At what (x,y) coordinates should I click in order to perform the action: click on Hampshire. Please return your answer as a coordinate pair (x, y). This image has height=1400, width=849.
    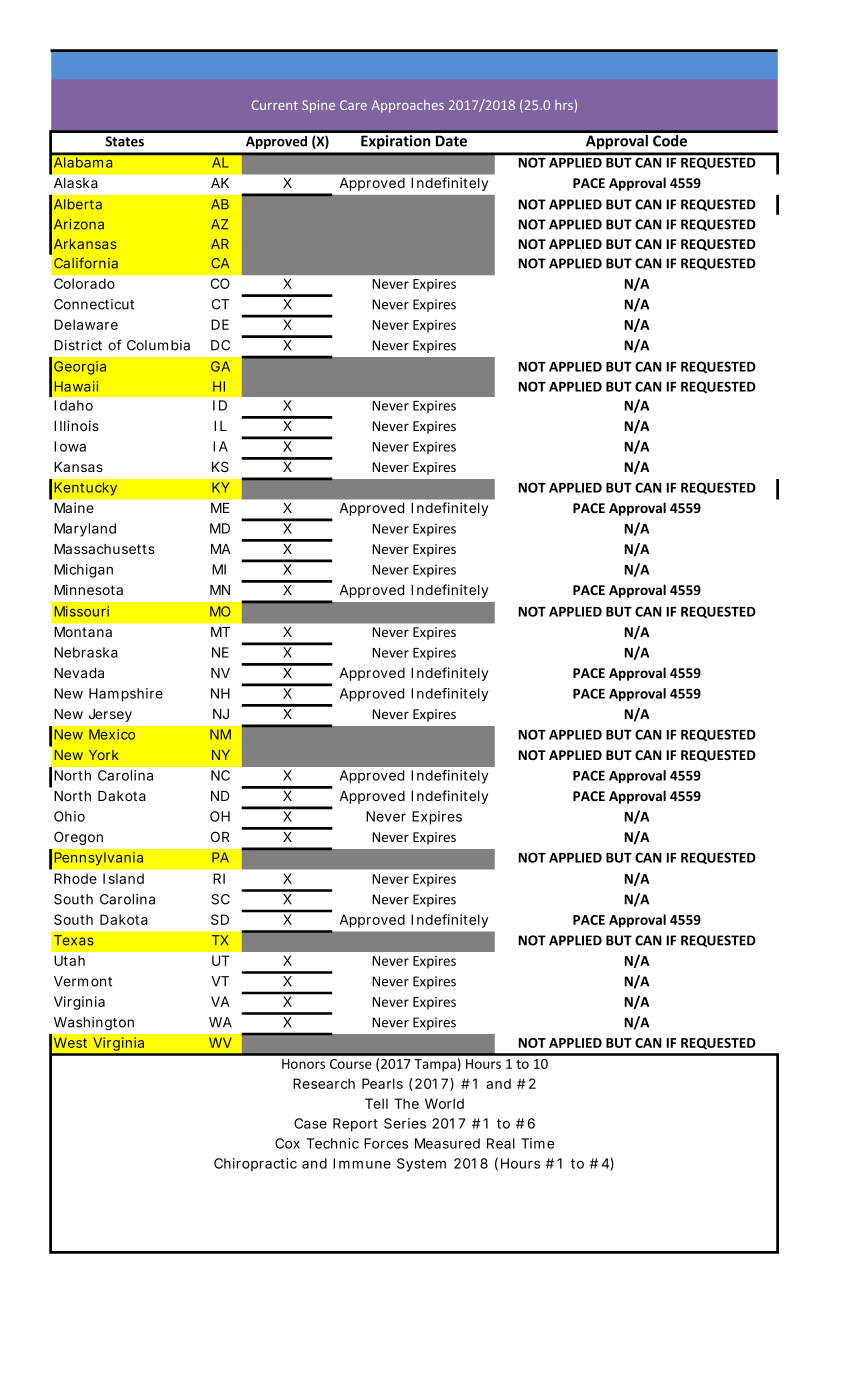
    Looking at the image, I should click on (126, 695).
